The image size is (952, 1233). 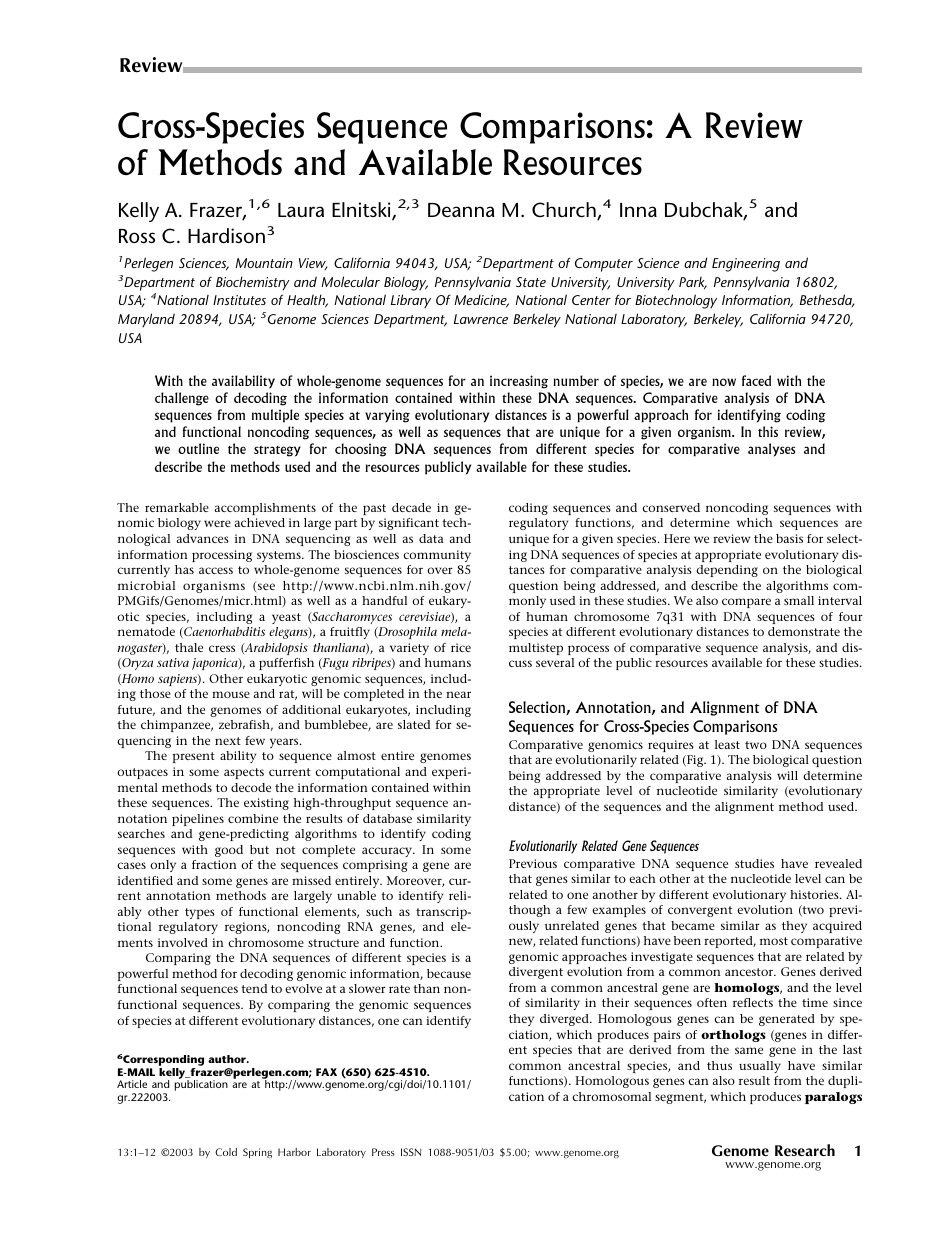 I want to click on ISSN, so click(x=411, y=1152).
